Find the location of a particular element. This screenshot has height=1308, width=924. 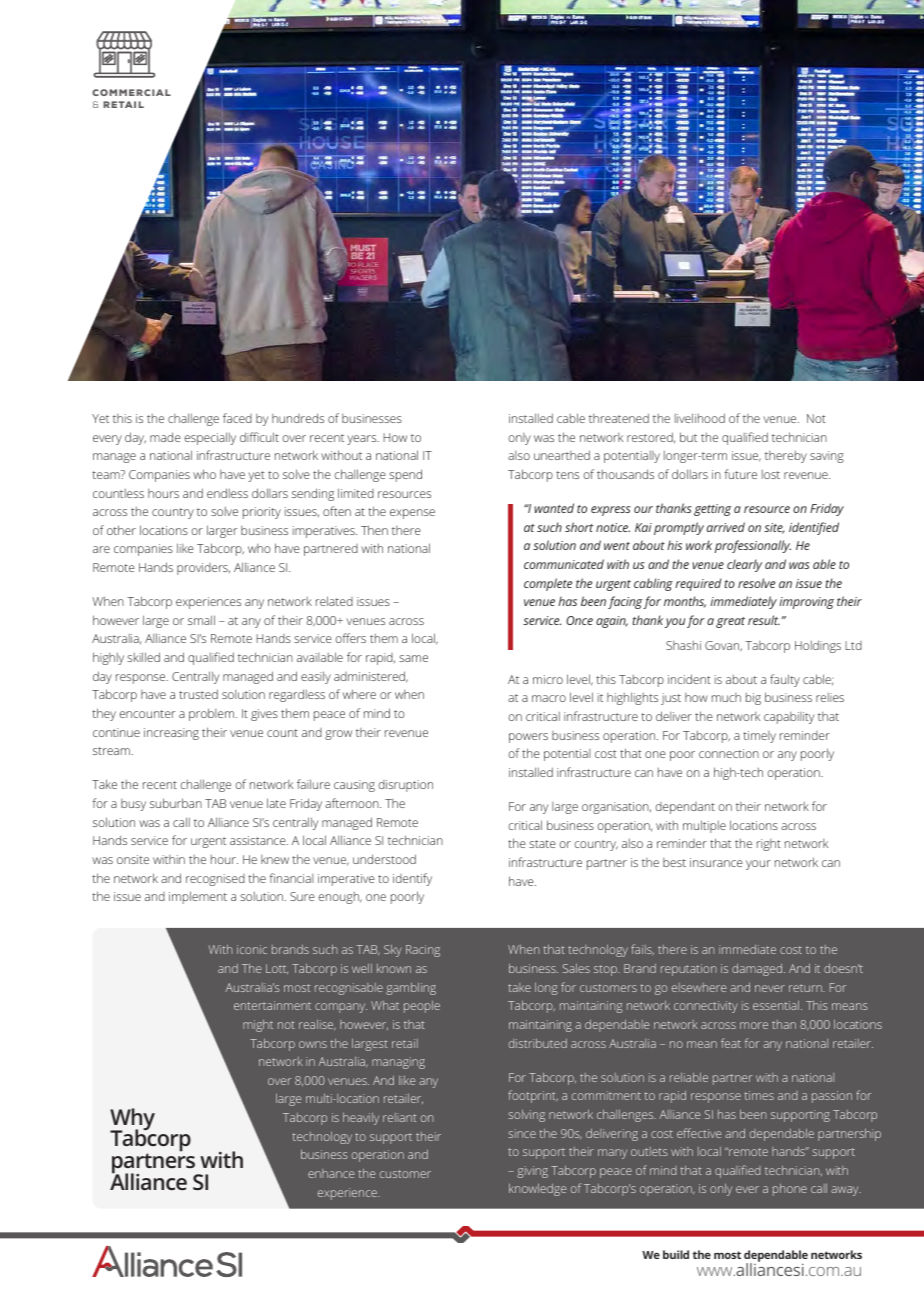

unearthed is located at coordinates (562, 455).
